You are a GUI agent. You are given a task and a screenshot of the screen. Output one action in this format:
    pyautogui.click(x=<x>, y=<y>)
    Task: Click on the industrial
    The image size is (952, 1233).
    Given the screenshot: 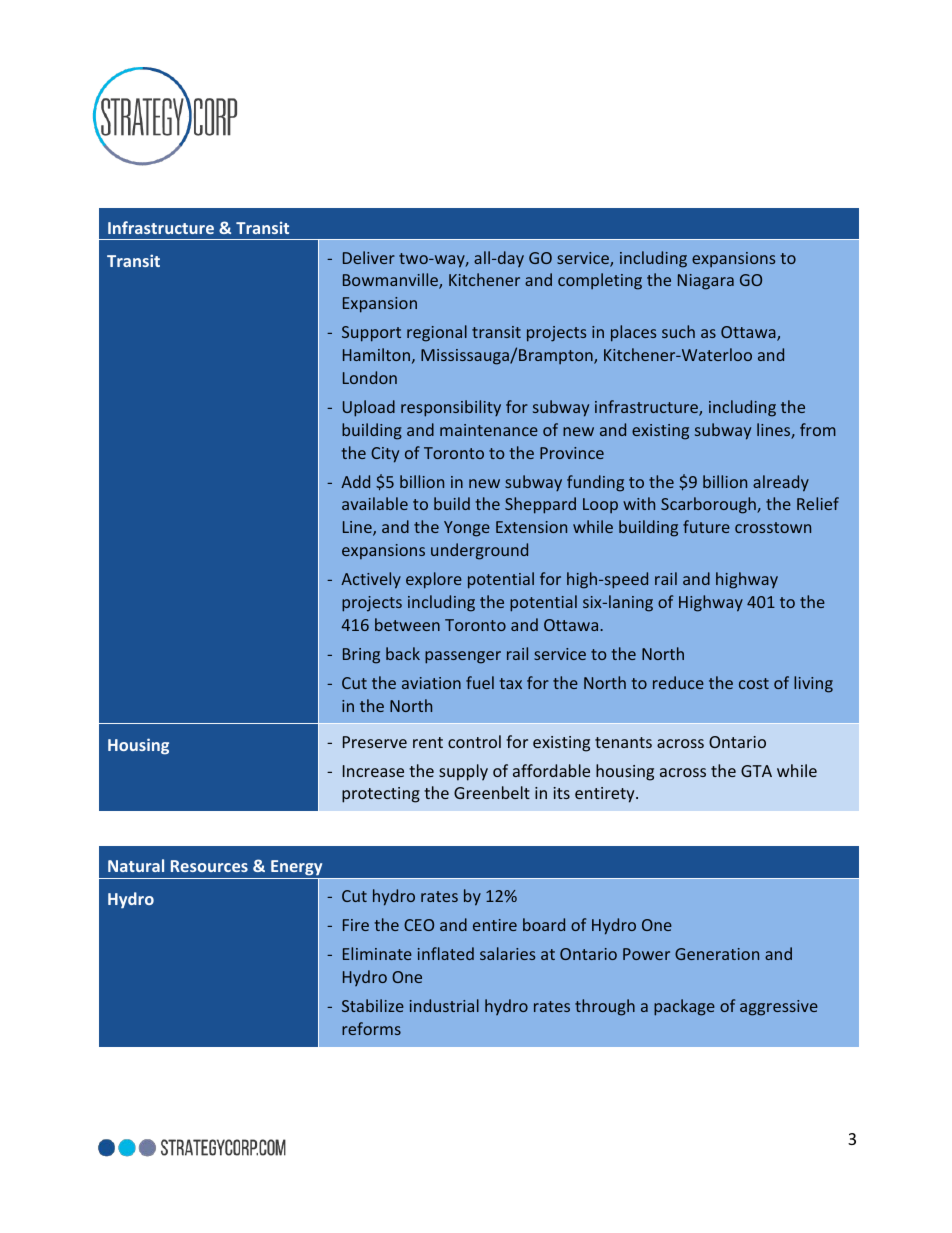 What is the action you would take?
    pyautogui.click(x=444, y=1005)
